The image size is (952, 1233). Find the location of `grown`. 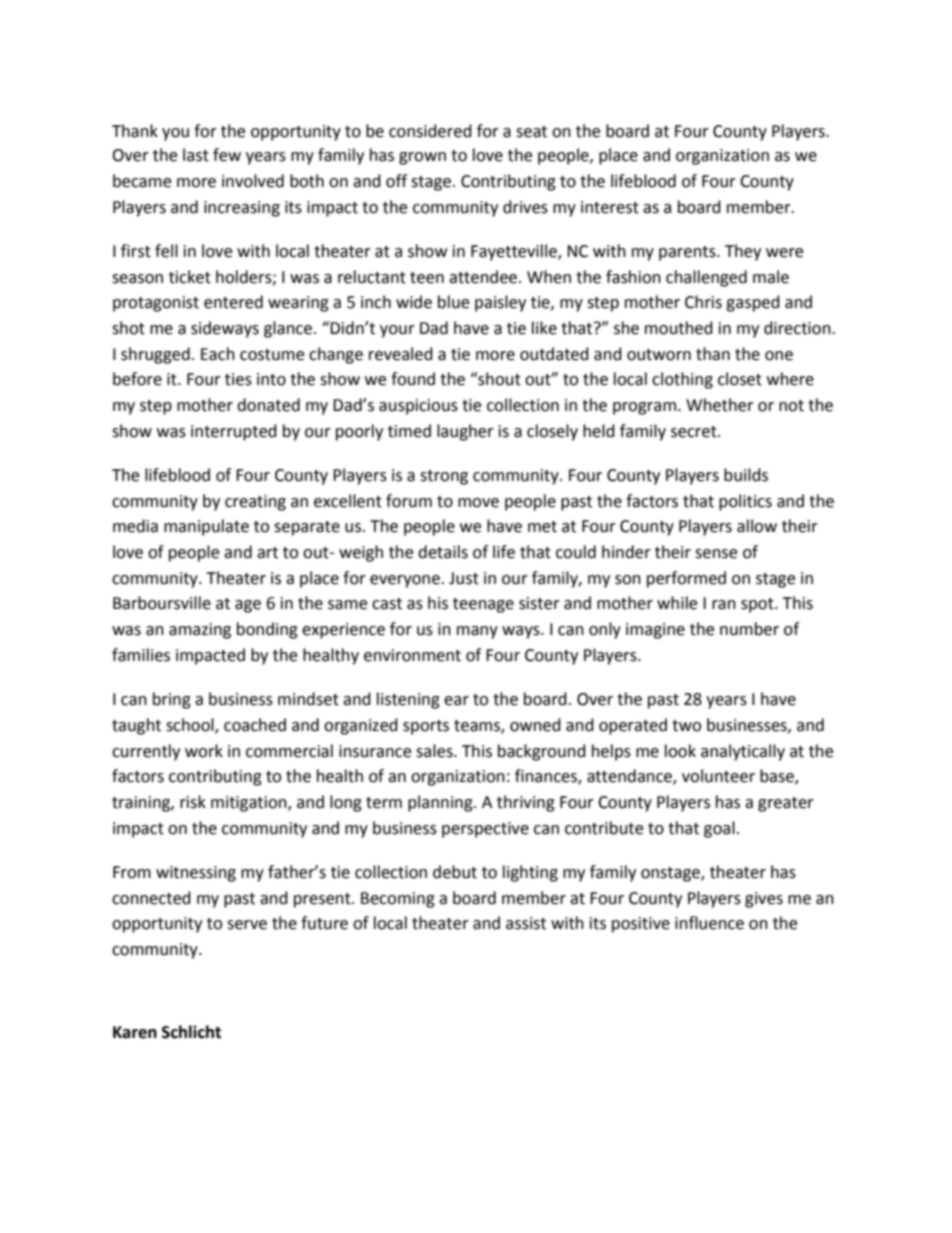

grown is located at coordinates (422, 158).
